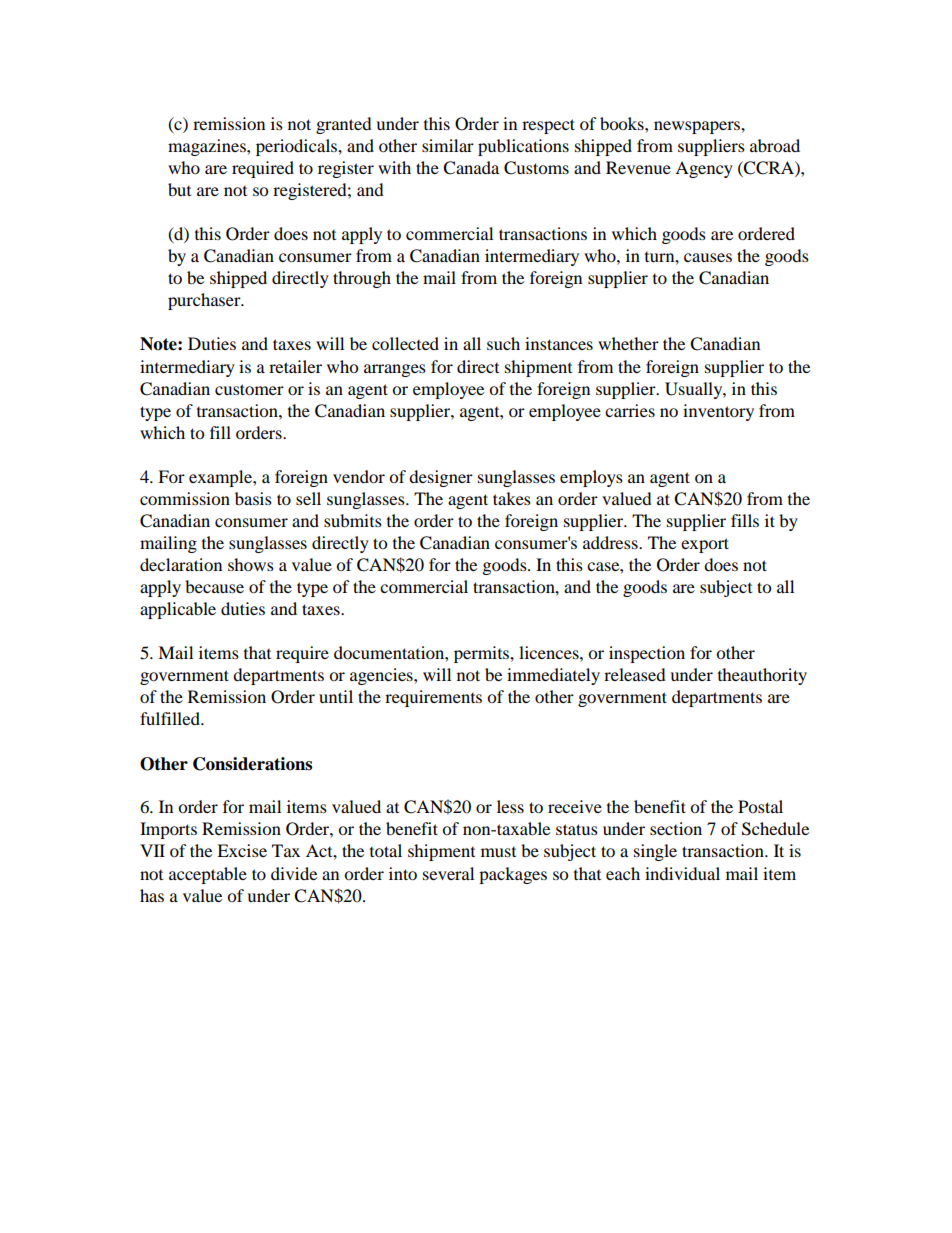  Describe the element at coordinates (498, 852) in the screenshot. I see `must` at that location.
